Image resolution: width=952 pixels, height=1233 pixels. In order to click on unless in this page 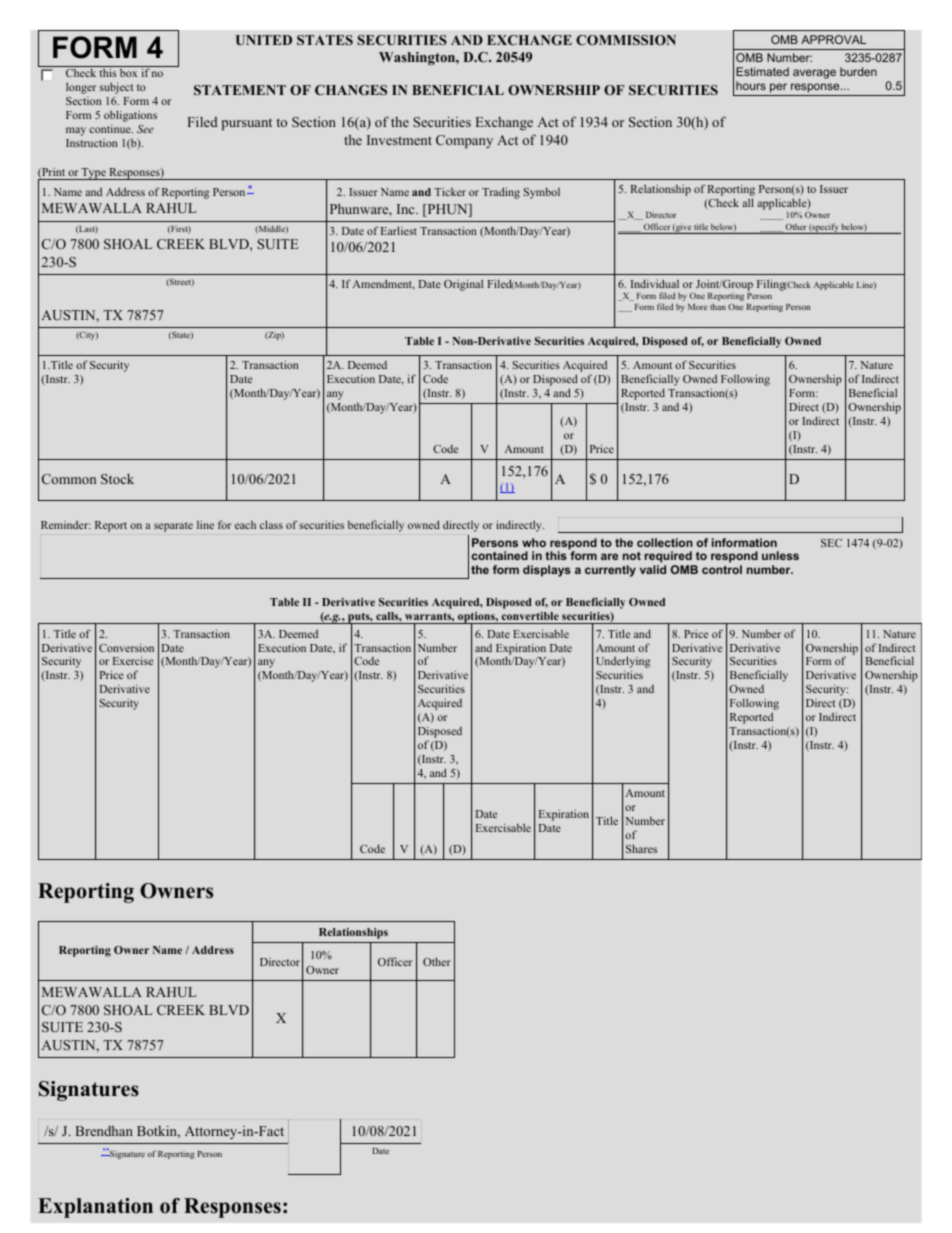, I will do `click(780, 555)`.
